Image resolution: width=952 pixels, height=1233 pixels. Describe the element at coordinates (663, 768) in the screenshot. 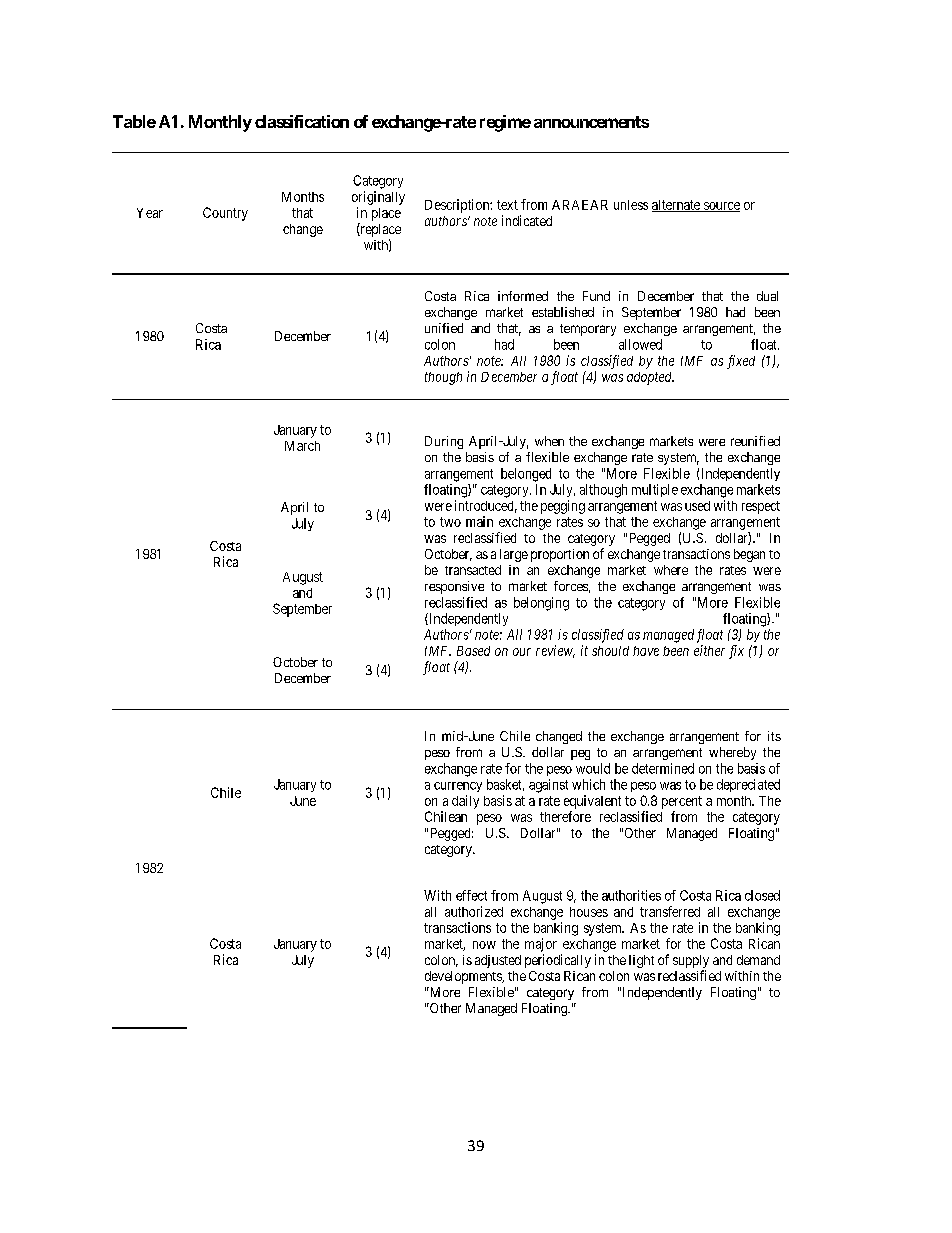

I see `determined` at that location.
